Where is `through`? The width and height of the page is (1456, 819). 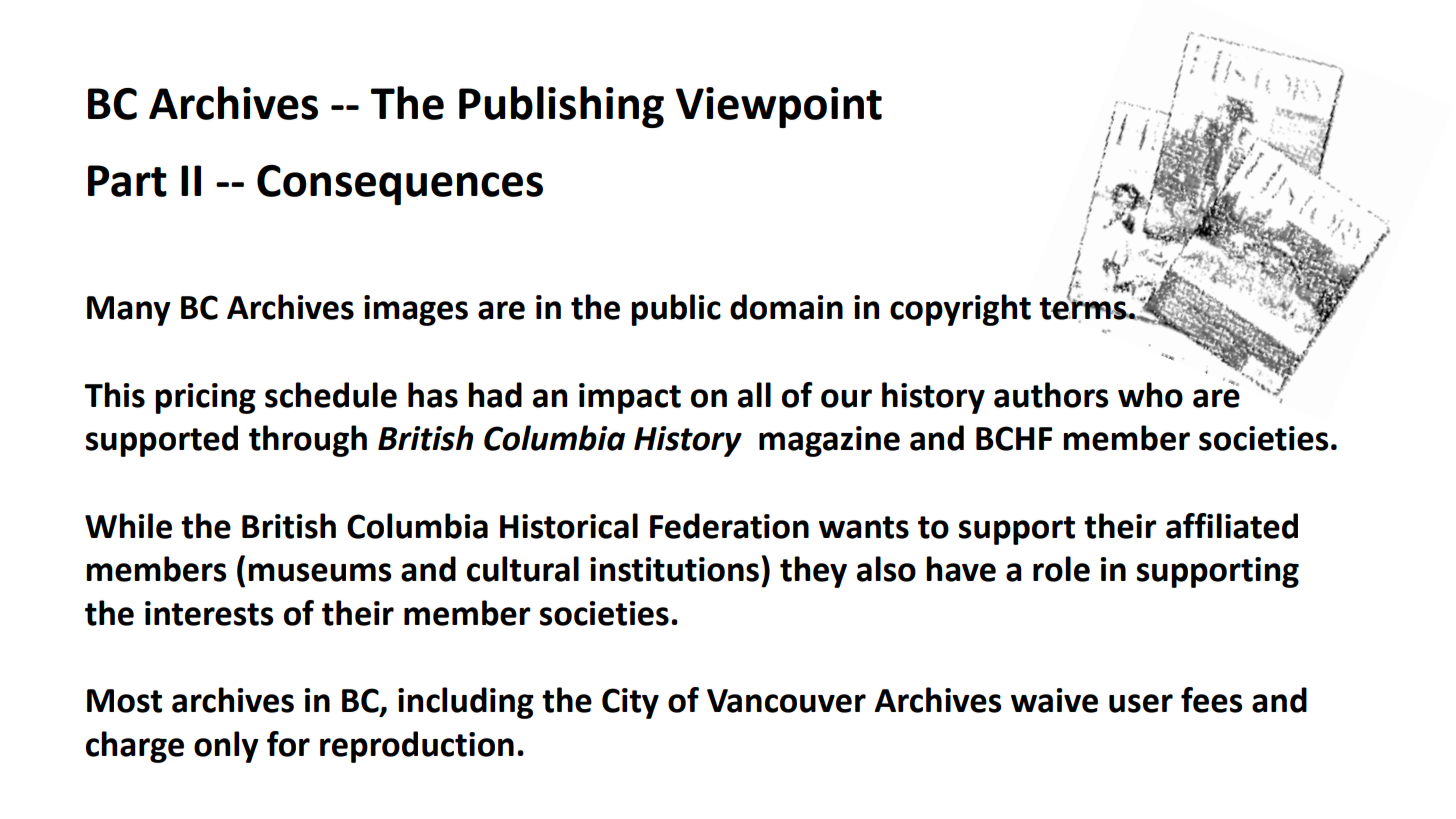 through is located at coordinates (308, 441).
